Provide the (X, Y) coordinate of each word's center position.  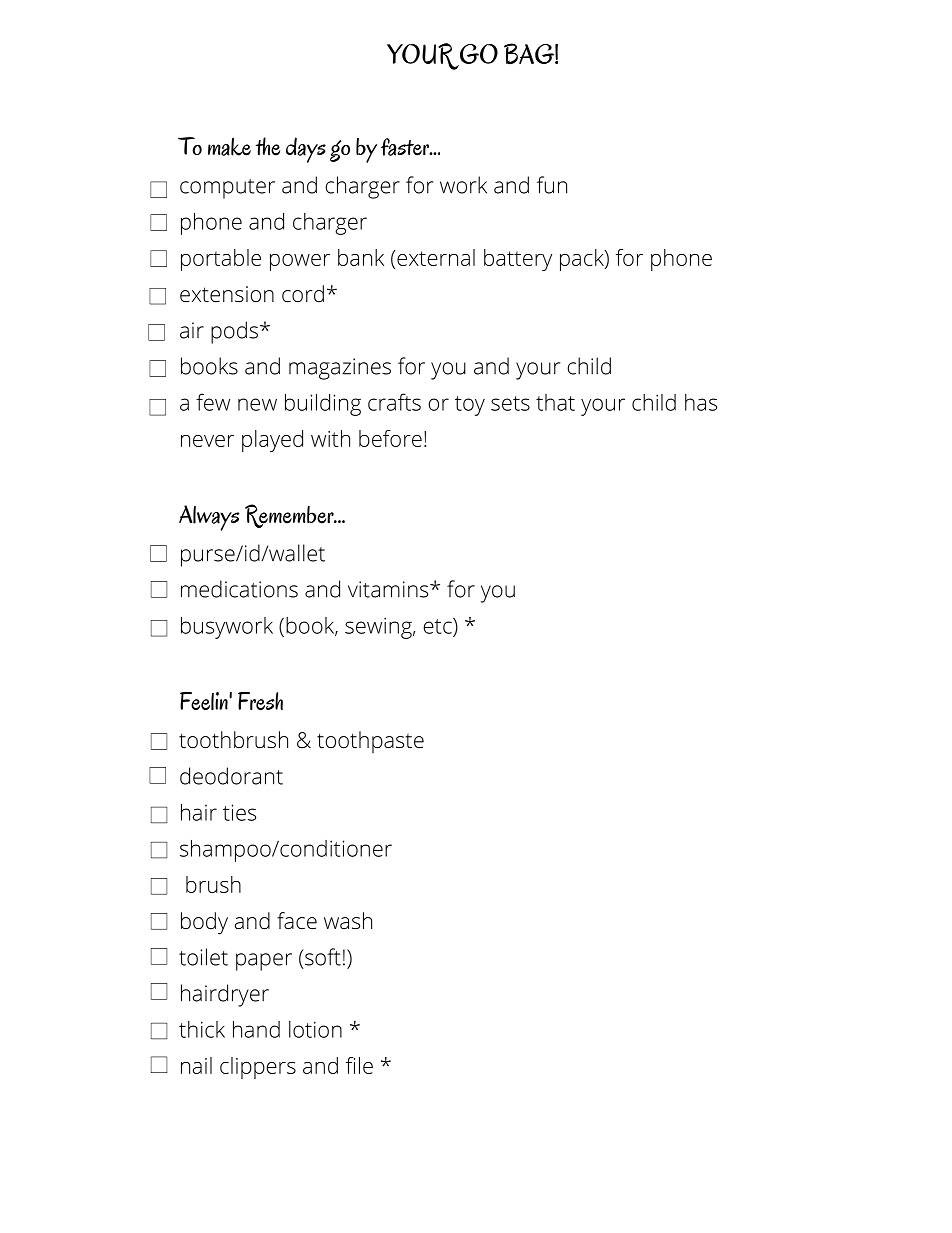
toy (470, 406)
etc (438, 626)
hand (256, 1029)
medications (239, 589)
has (701, 402)
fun (552, 185)
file (359, 1065)
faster (406, 147)
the (268, 146)
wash (348, 921)
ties (239, 812)
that (555, 402)
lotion (315, 1029)
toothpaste (370, 742)
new (257, 404)
